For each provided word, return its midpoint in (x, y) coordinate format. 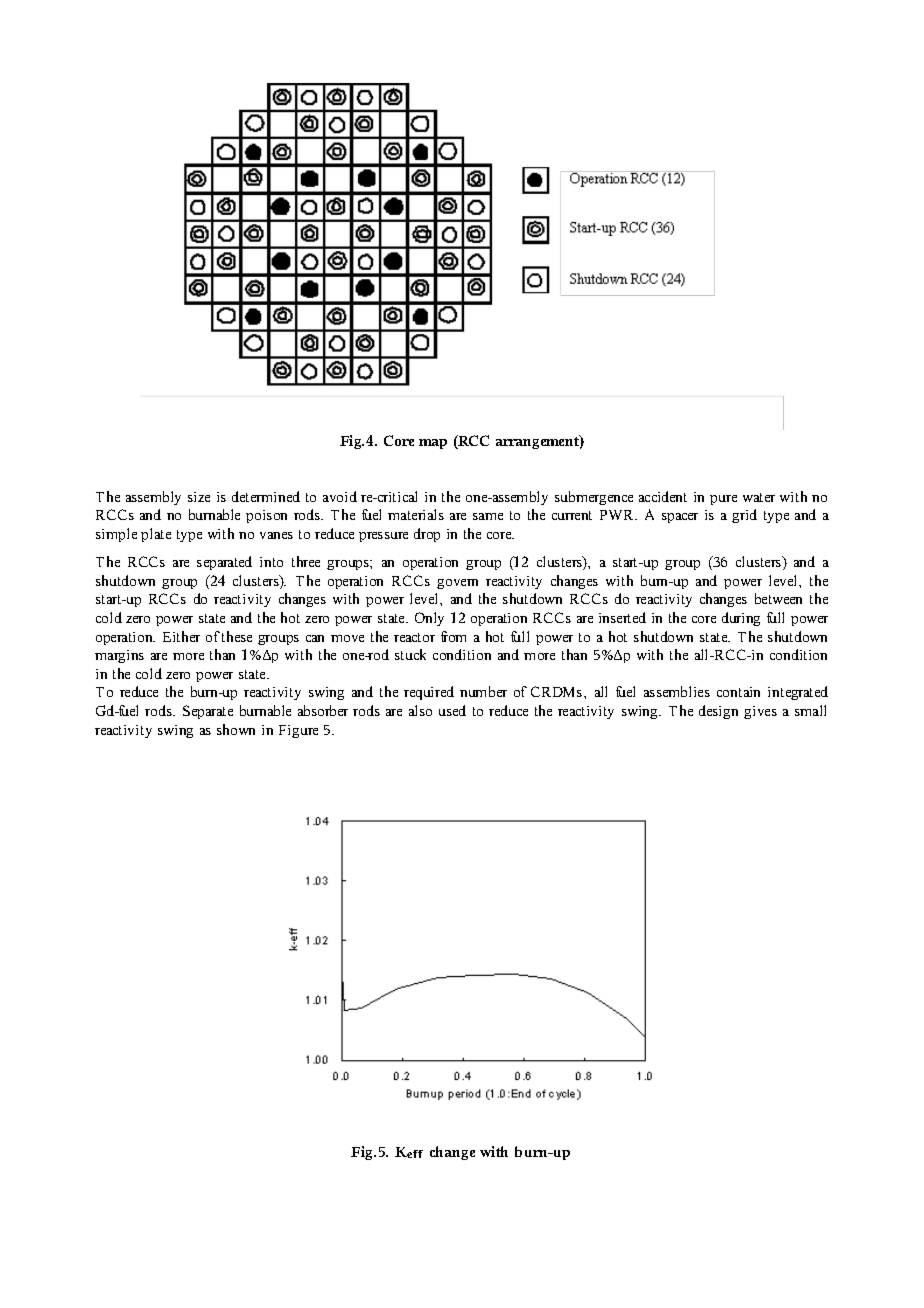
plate (156, 535)
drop (427, 535)
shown (236, 729)
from (453, 636)
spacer (680, 518)
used (452, 710)
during (741, 619)
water (759, 497)
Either (181, 636)
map (433, 444)
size (199, 497)
